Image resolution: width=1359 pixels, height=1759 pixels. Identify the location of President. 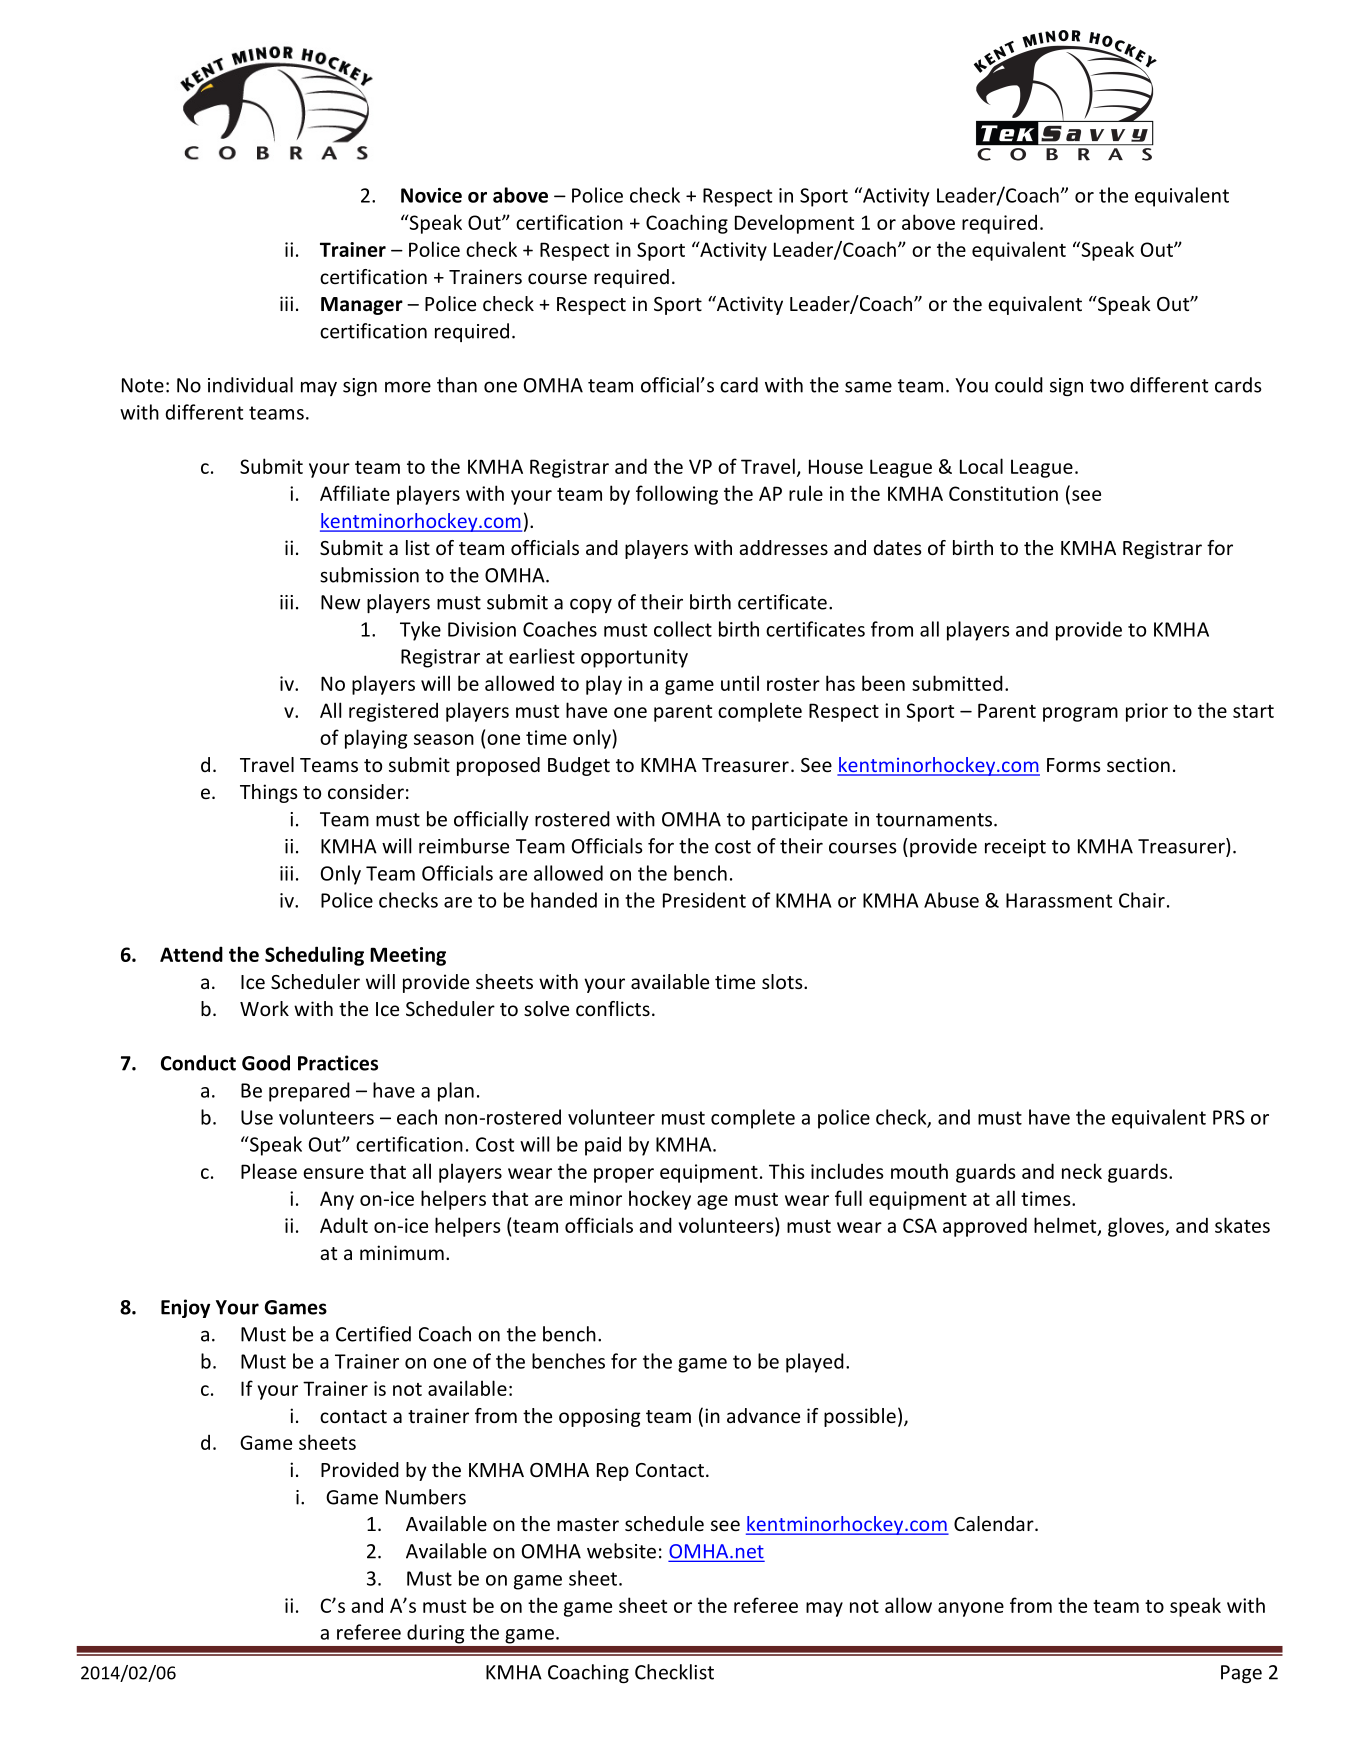
(704, 900).
